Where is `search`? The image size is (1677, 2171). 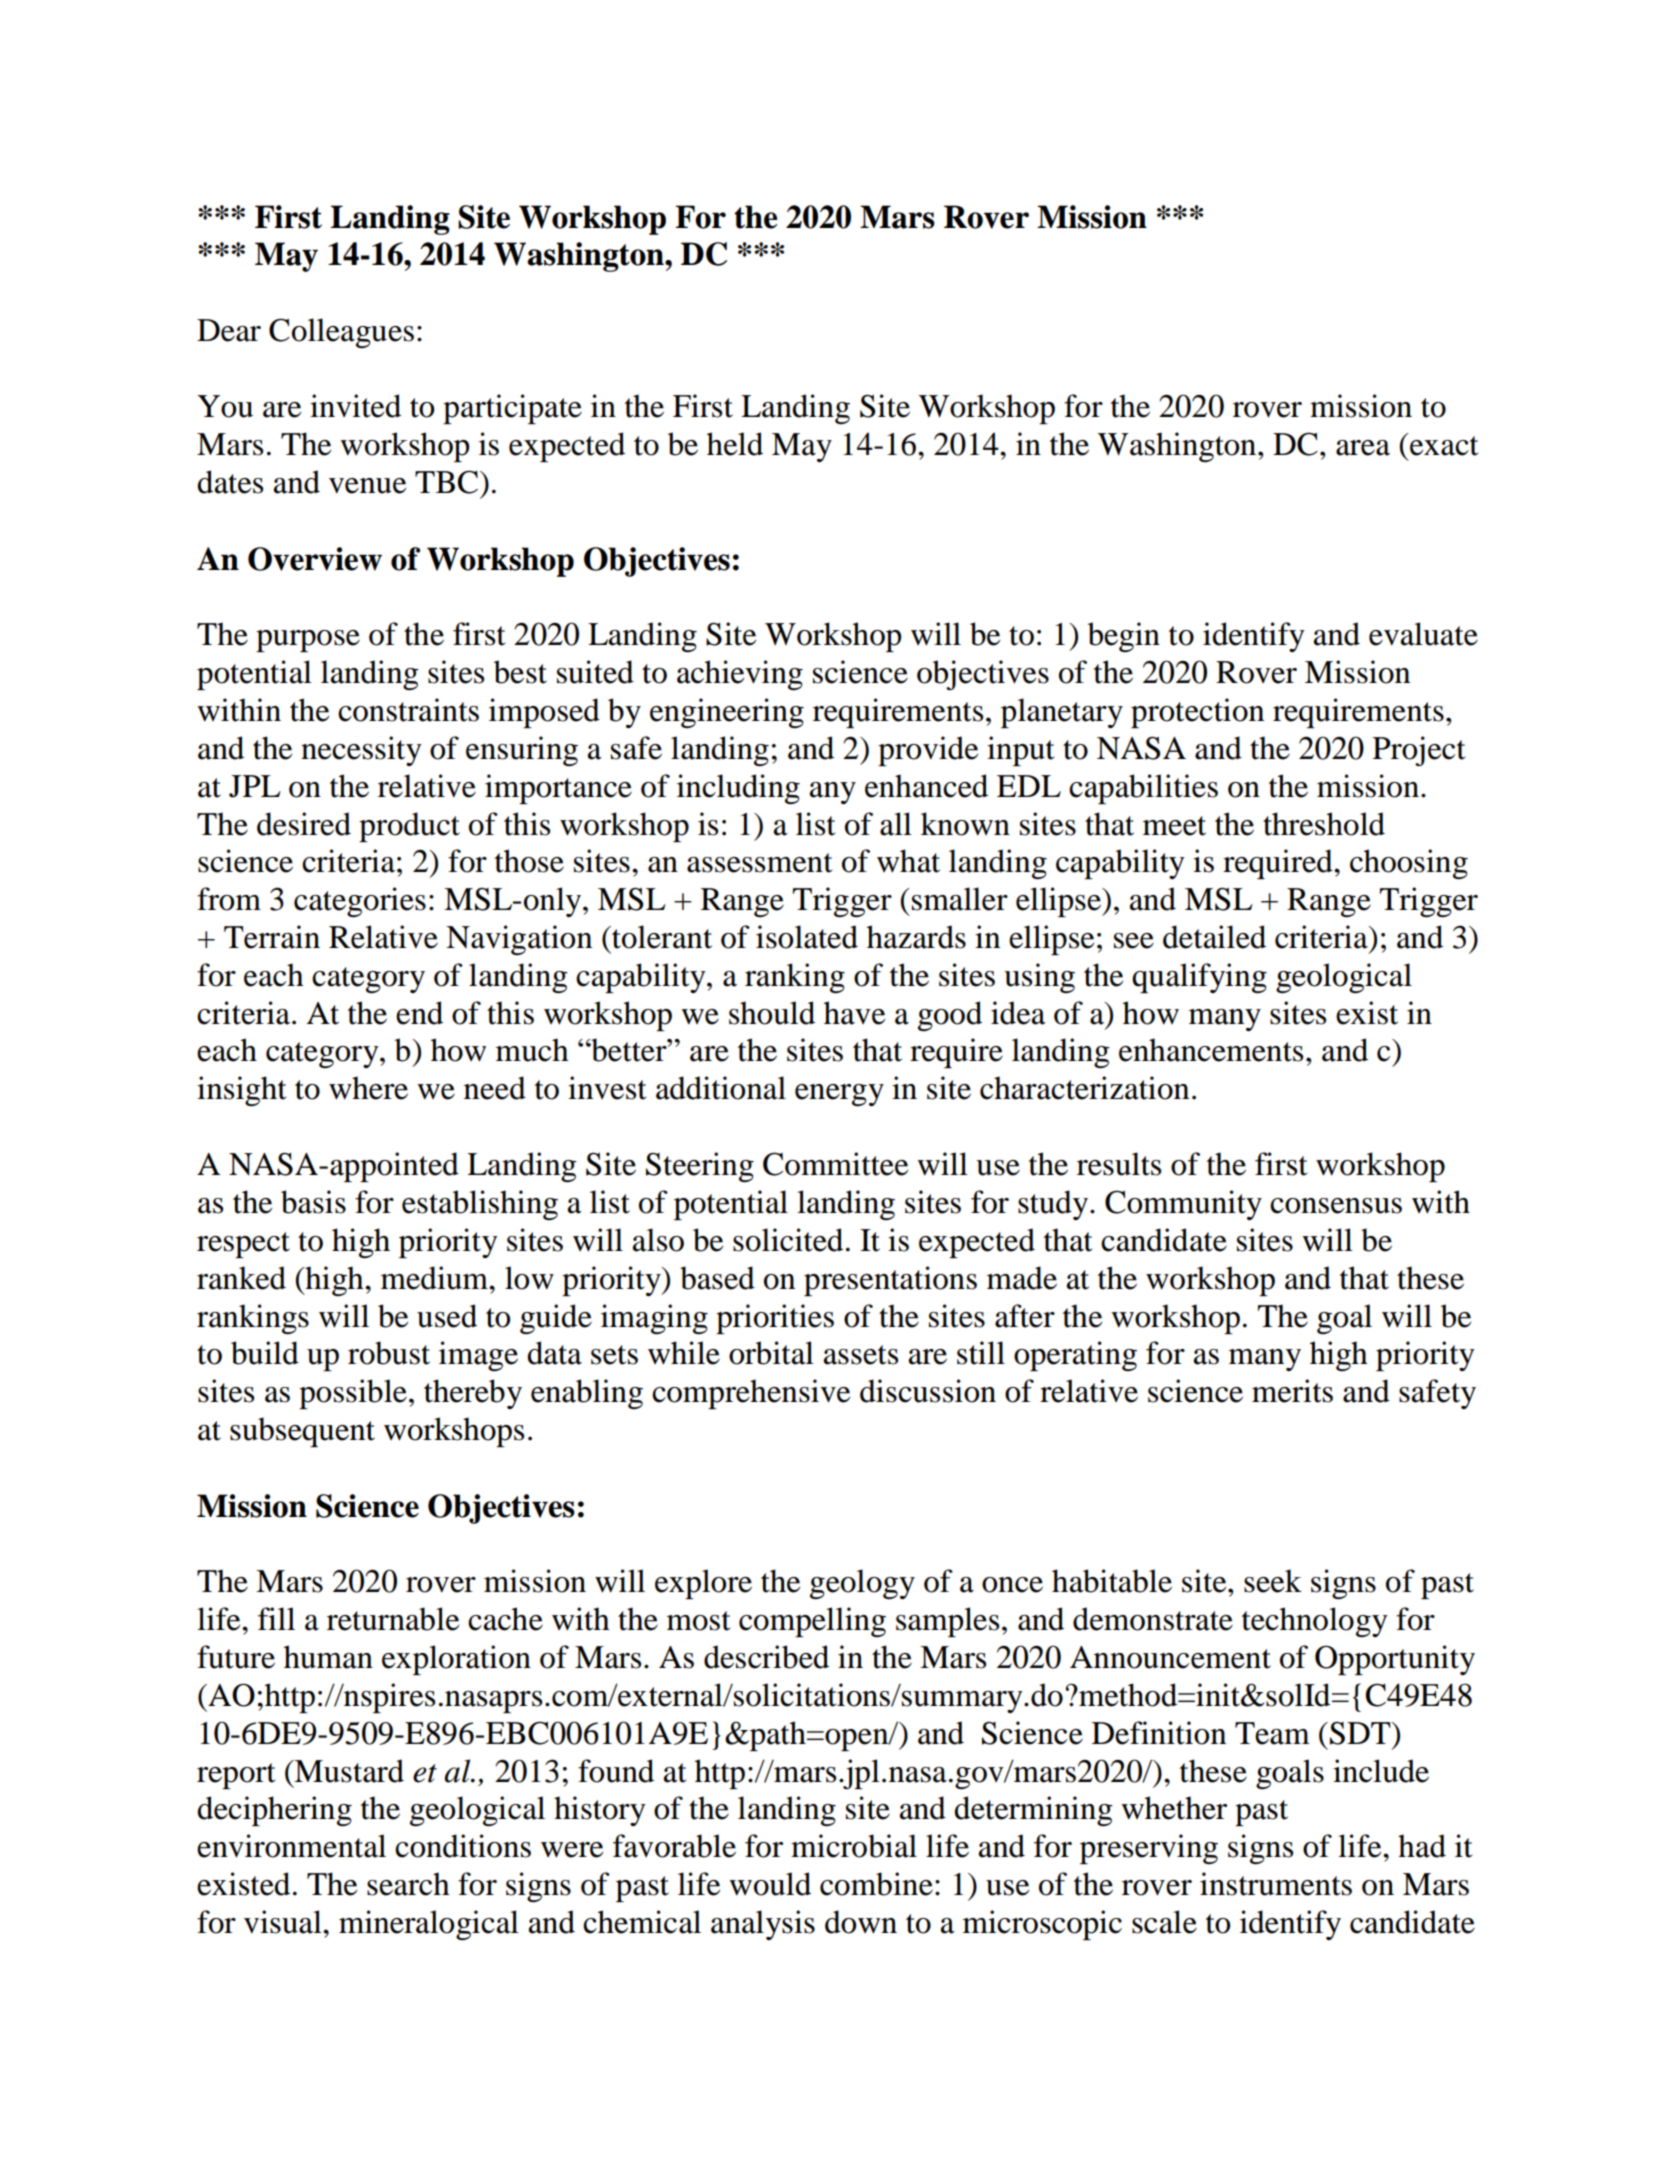 search is located at coordinates (408, 1884).
